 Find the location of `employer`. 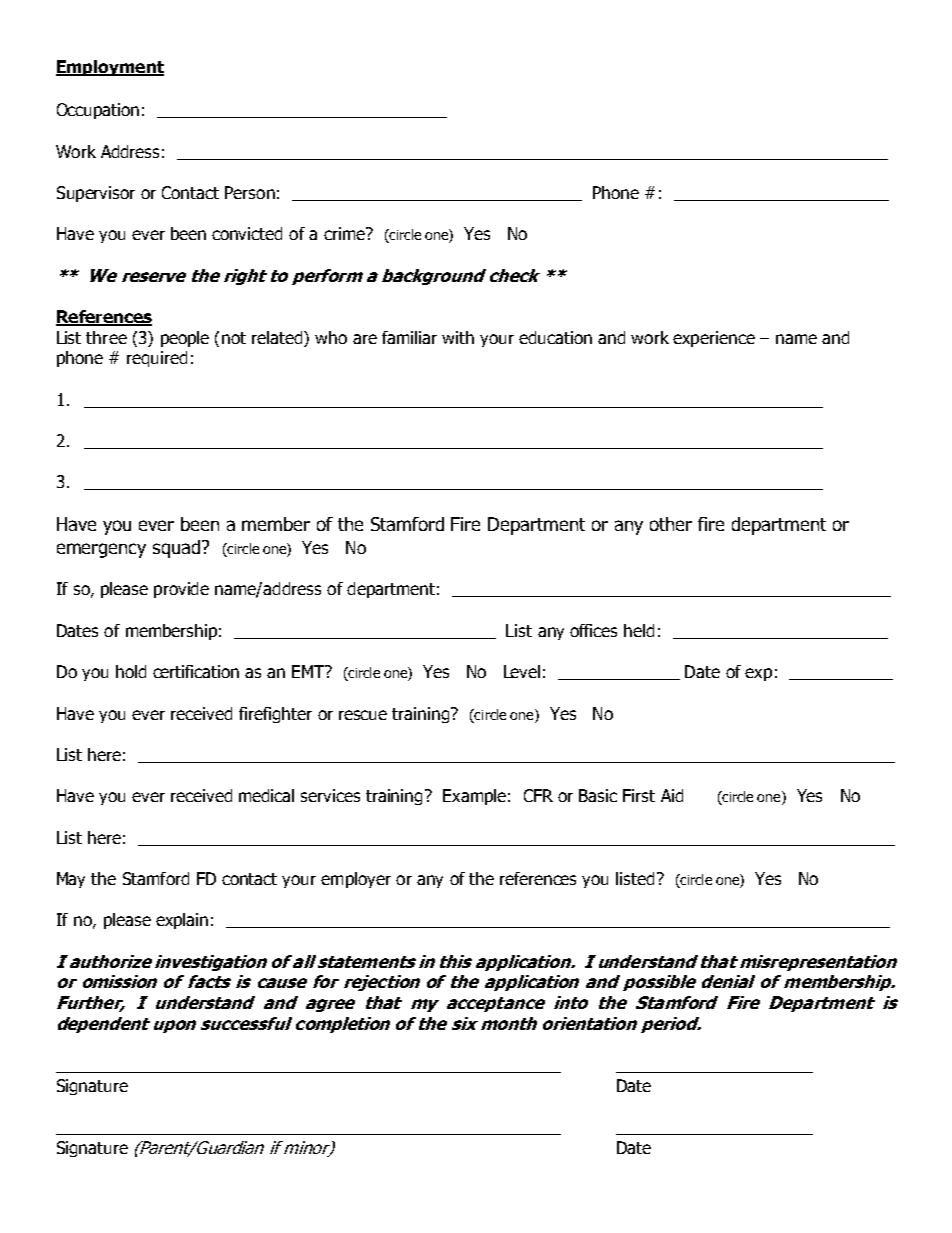

employer is located at coordinates (356, 880).
